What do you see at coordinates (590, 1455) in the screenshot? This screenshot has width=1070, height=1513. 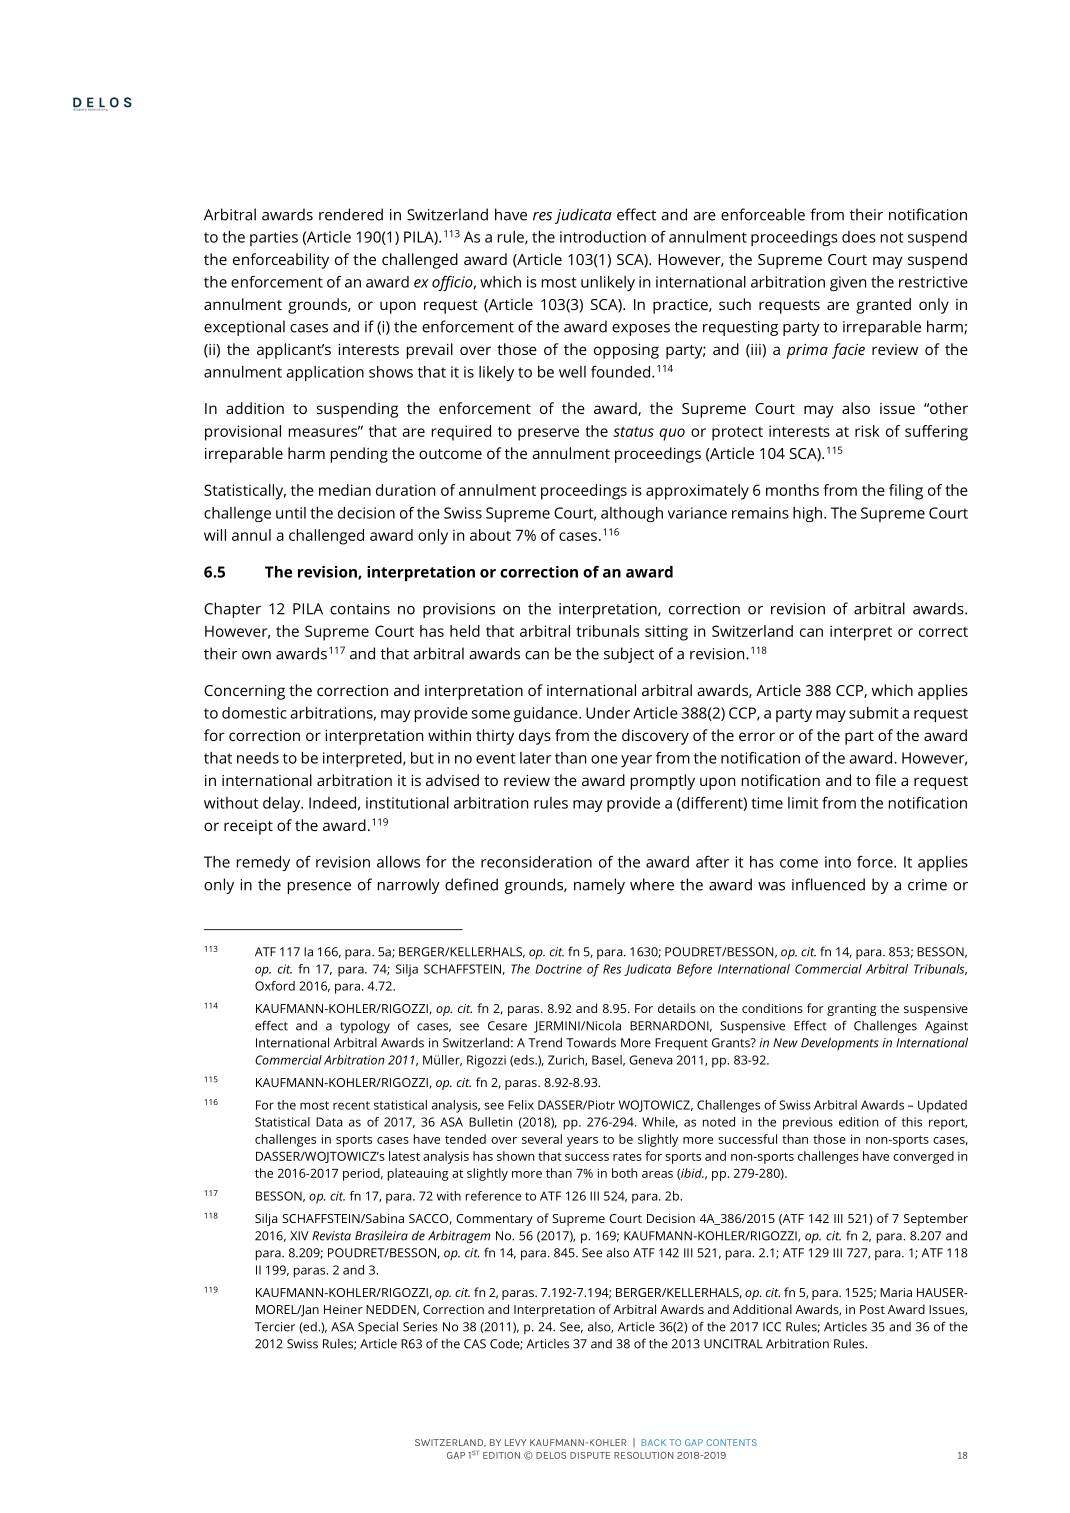 I see `DISPUTE` at bounding box center [590, 1455].
